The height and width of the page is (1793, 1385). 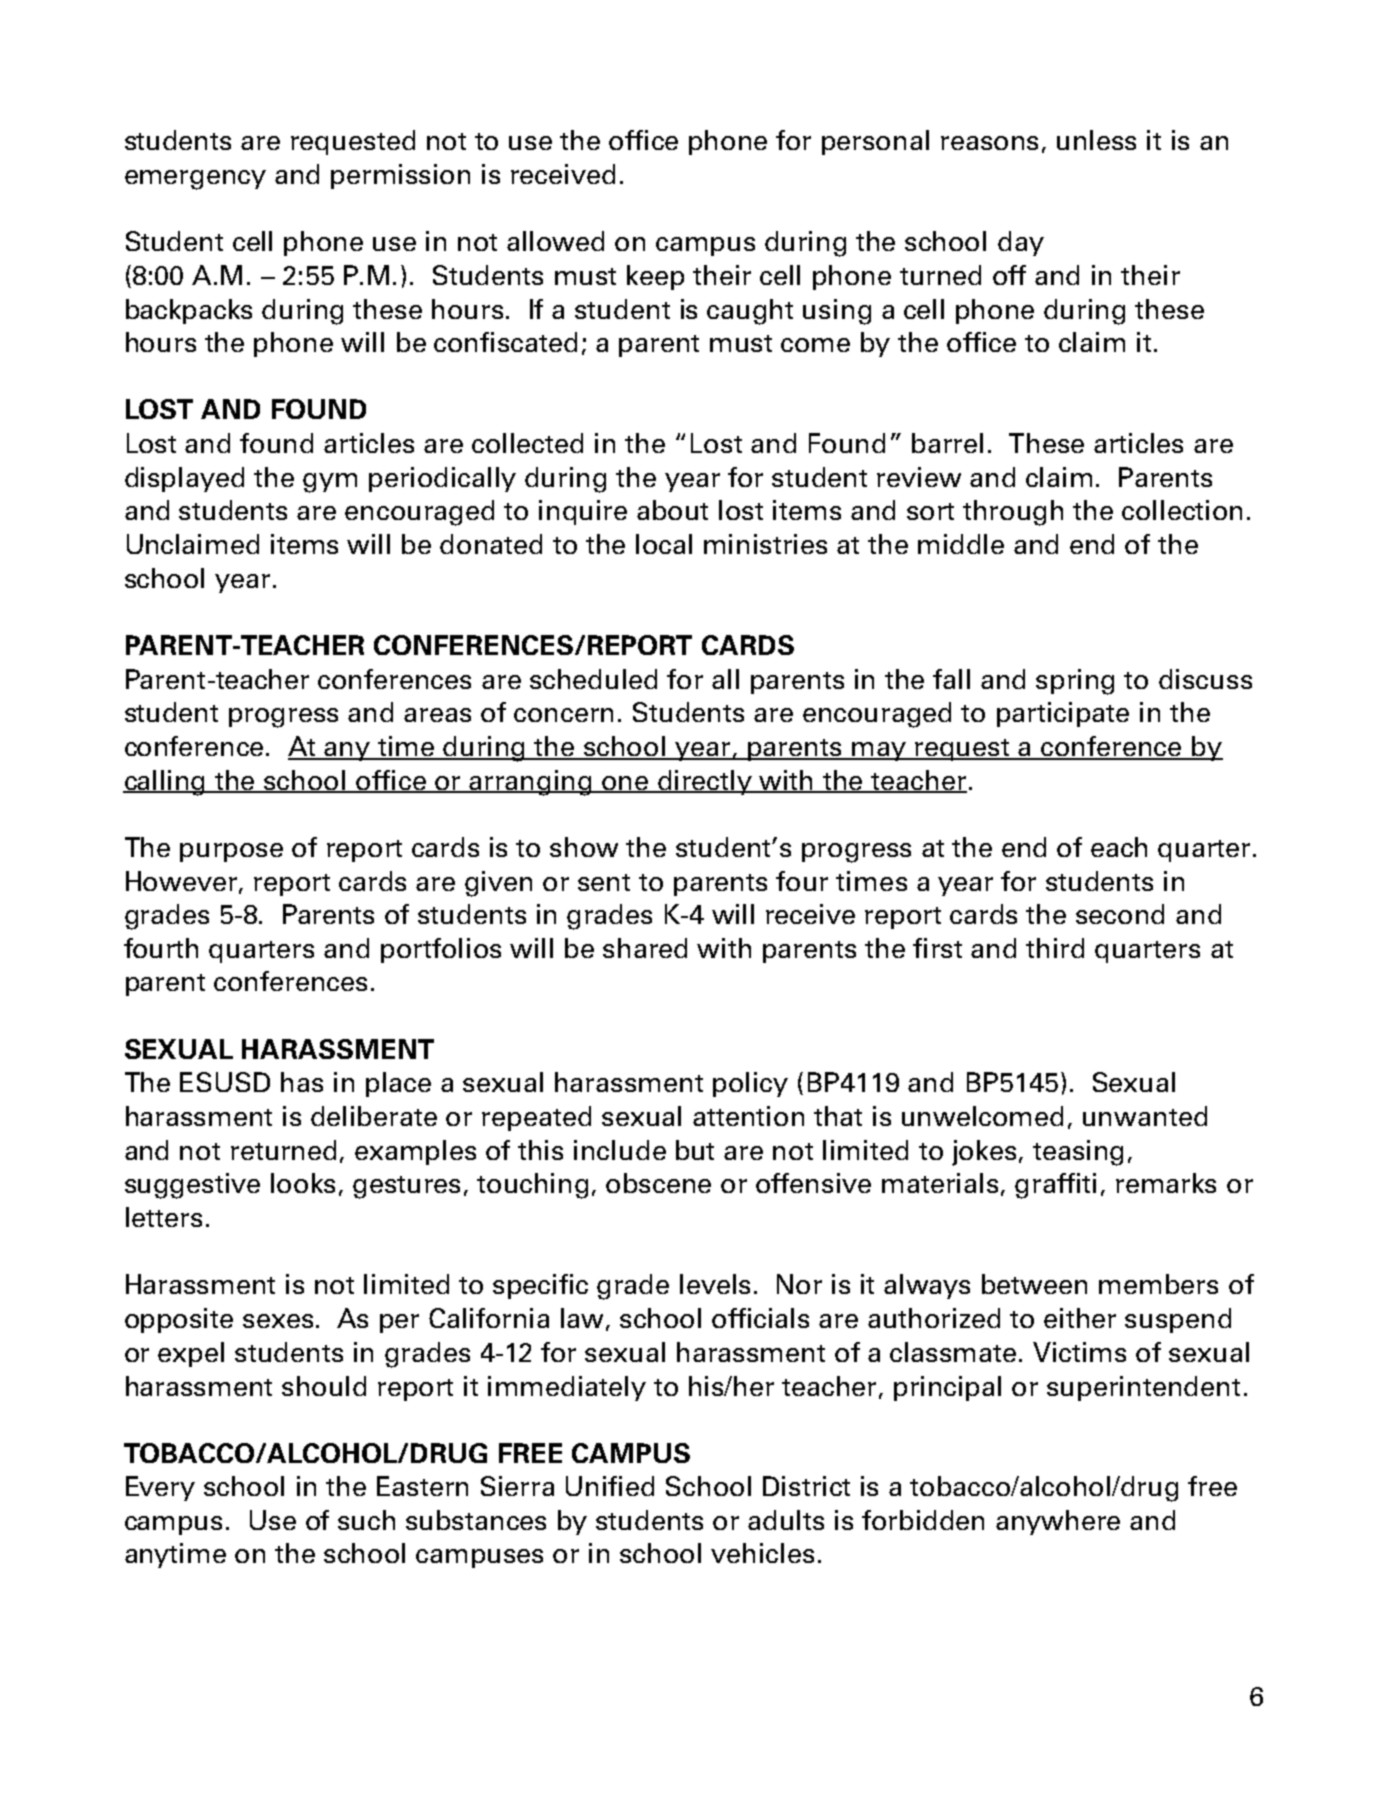 I want to click on keep, so click(x=655, y=277).
